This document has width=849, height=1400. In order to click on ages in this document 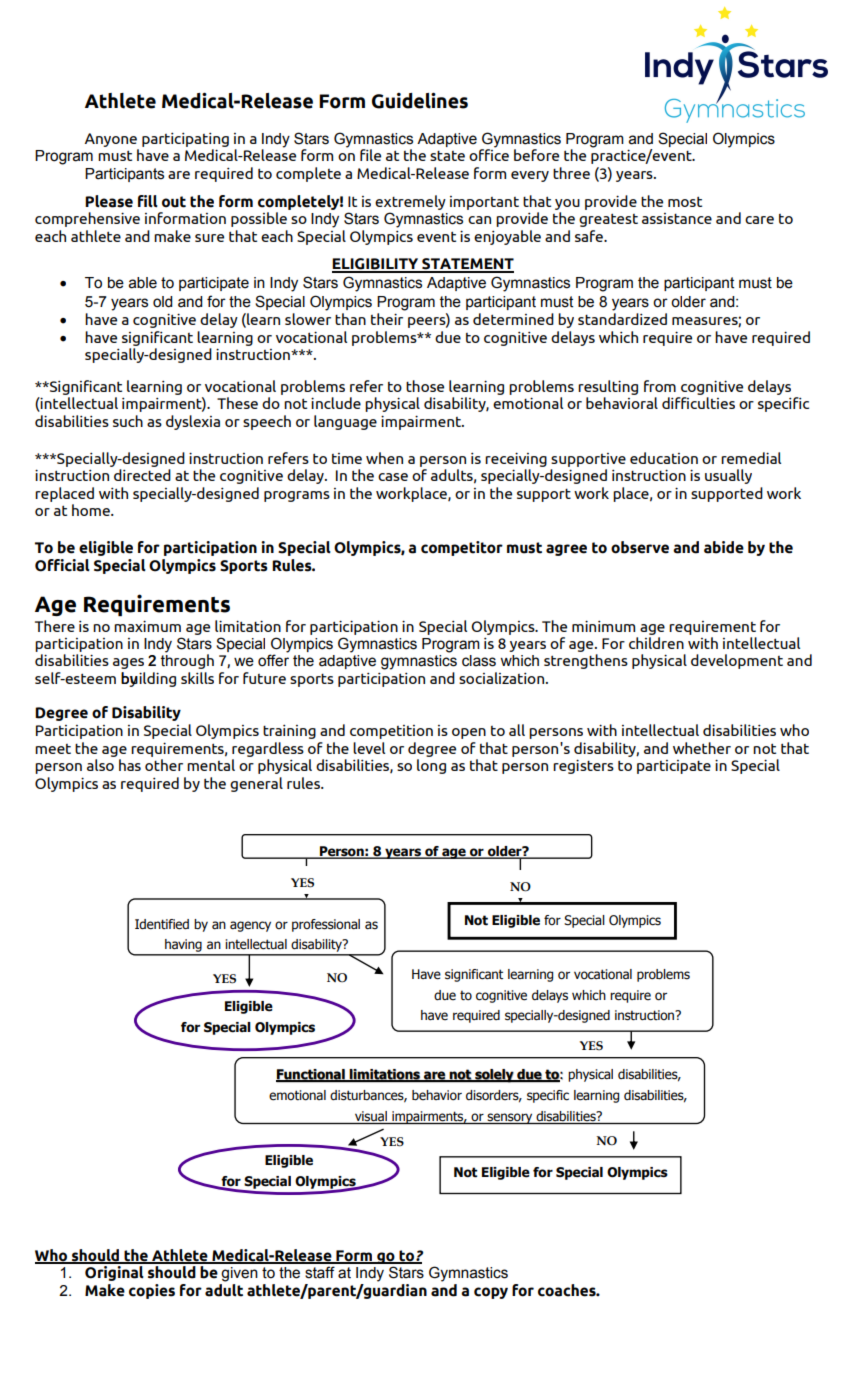, I will do `click(128, 663)`.
